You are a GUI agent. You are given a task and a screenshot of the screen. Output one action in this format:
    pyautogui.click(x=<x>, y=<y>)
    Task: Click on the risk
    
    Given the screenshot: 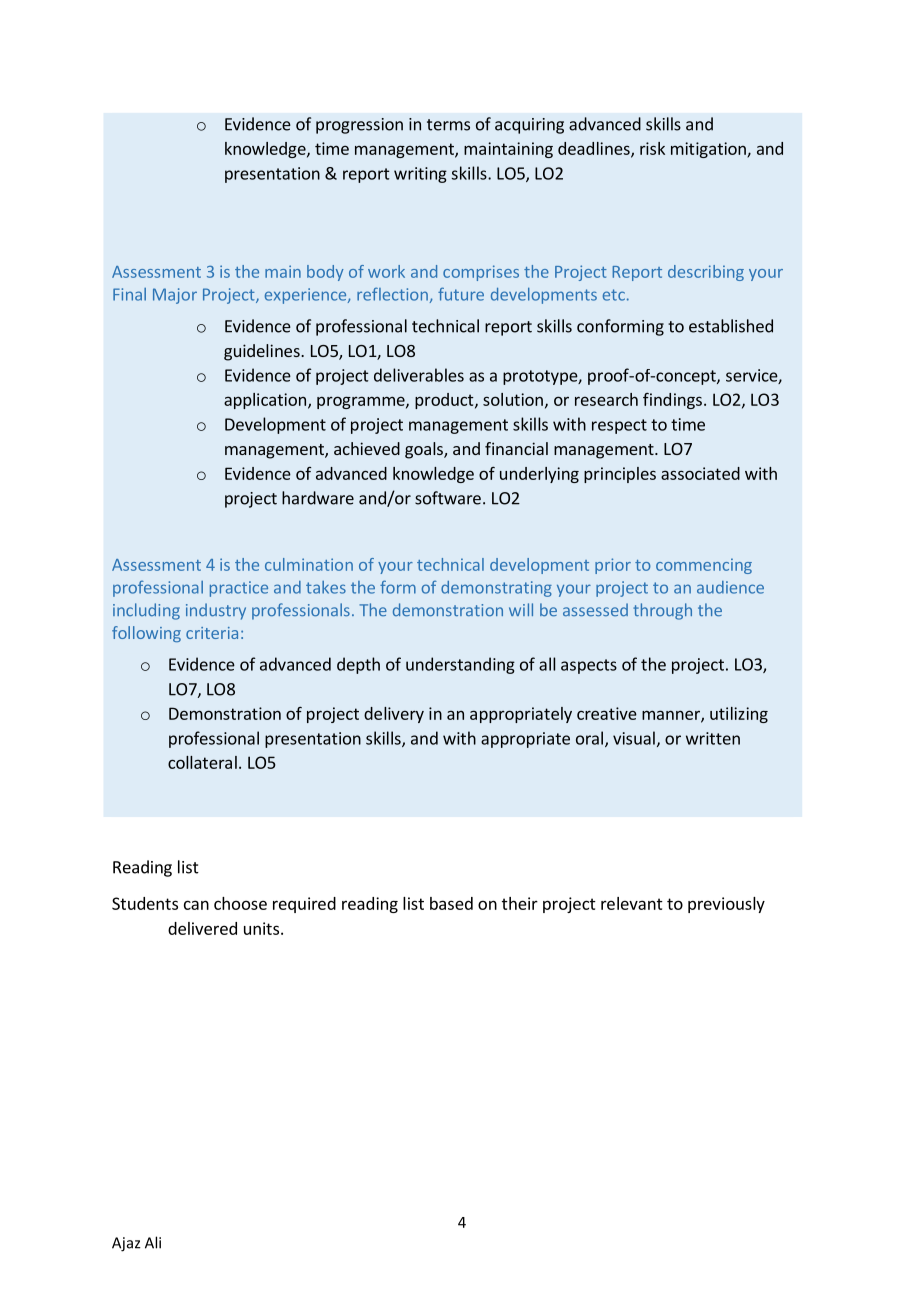 What is the action you would take?
    pyautogui.click(x=652, y=148)
